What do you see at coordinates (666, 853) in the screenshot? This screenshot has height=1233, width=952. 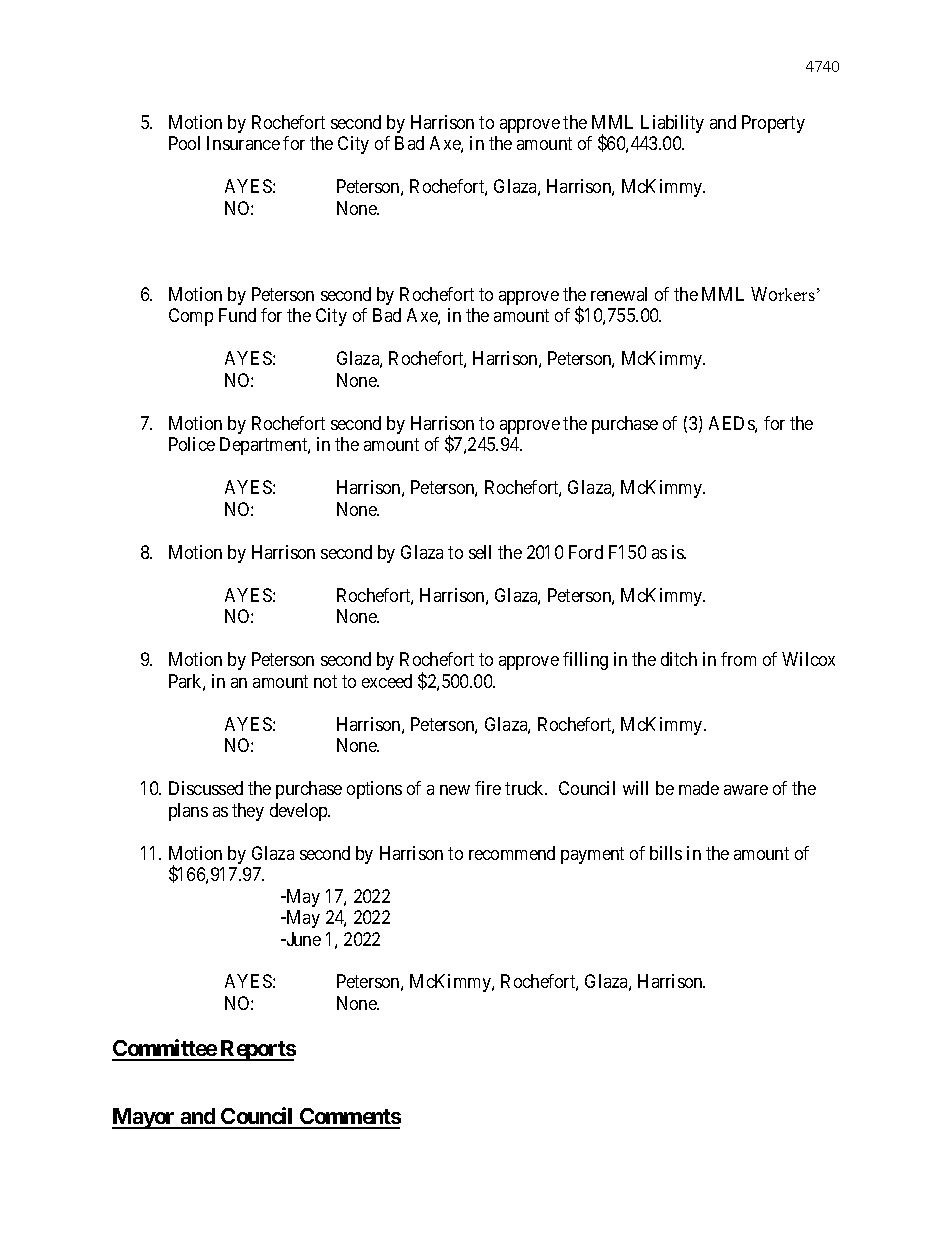 I see `bills` at bounding box center [666, 853].
